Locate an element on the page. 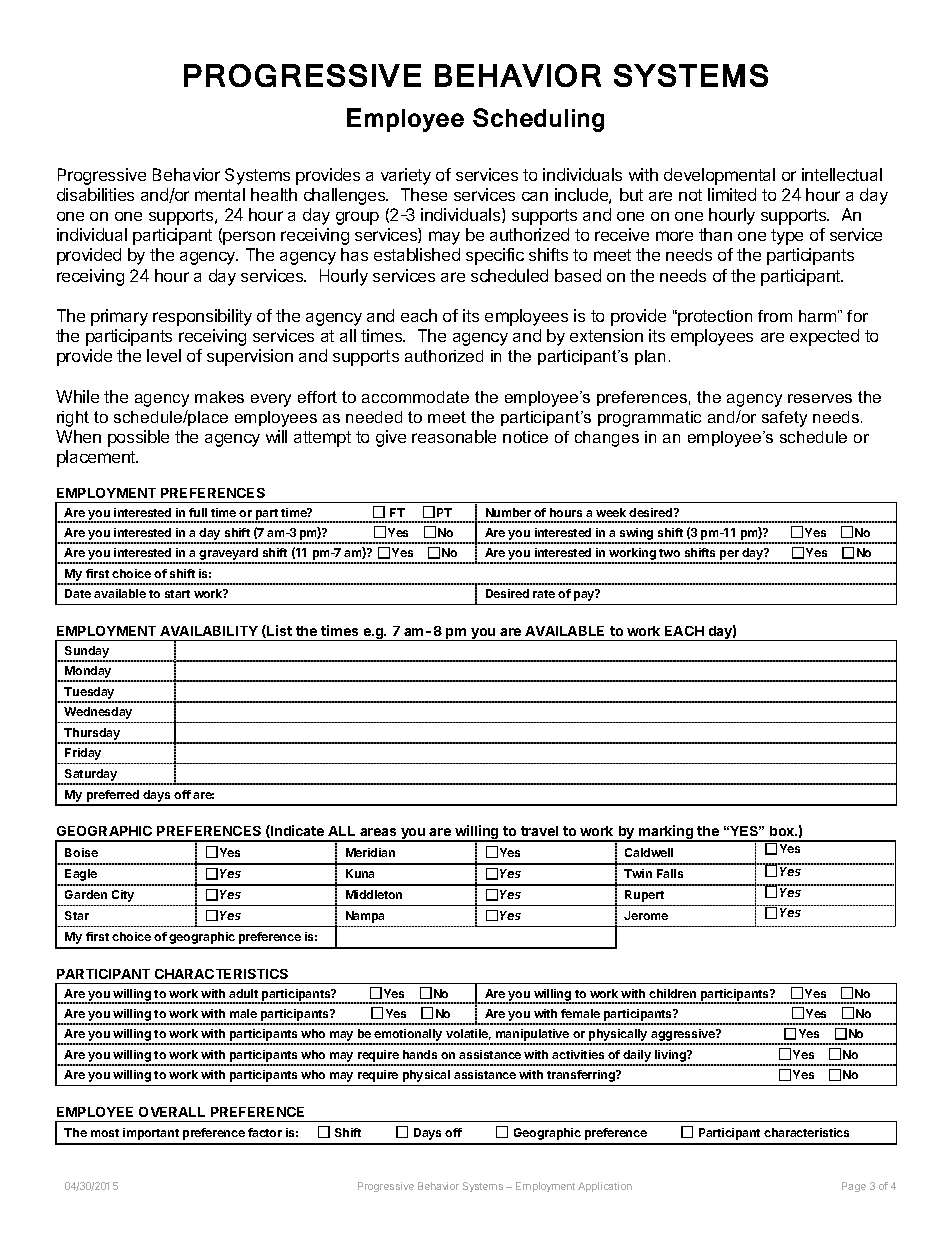 The height and width of the page is (1233, 952). Application is located at coordinates (605, 1187).
